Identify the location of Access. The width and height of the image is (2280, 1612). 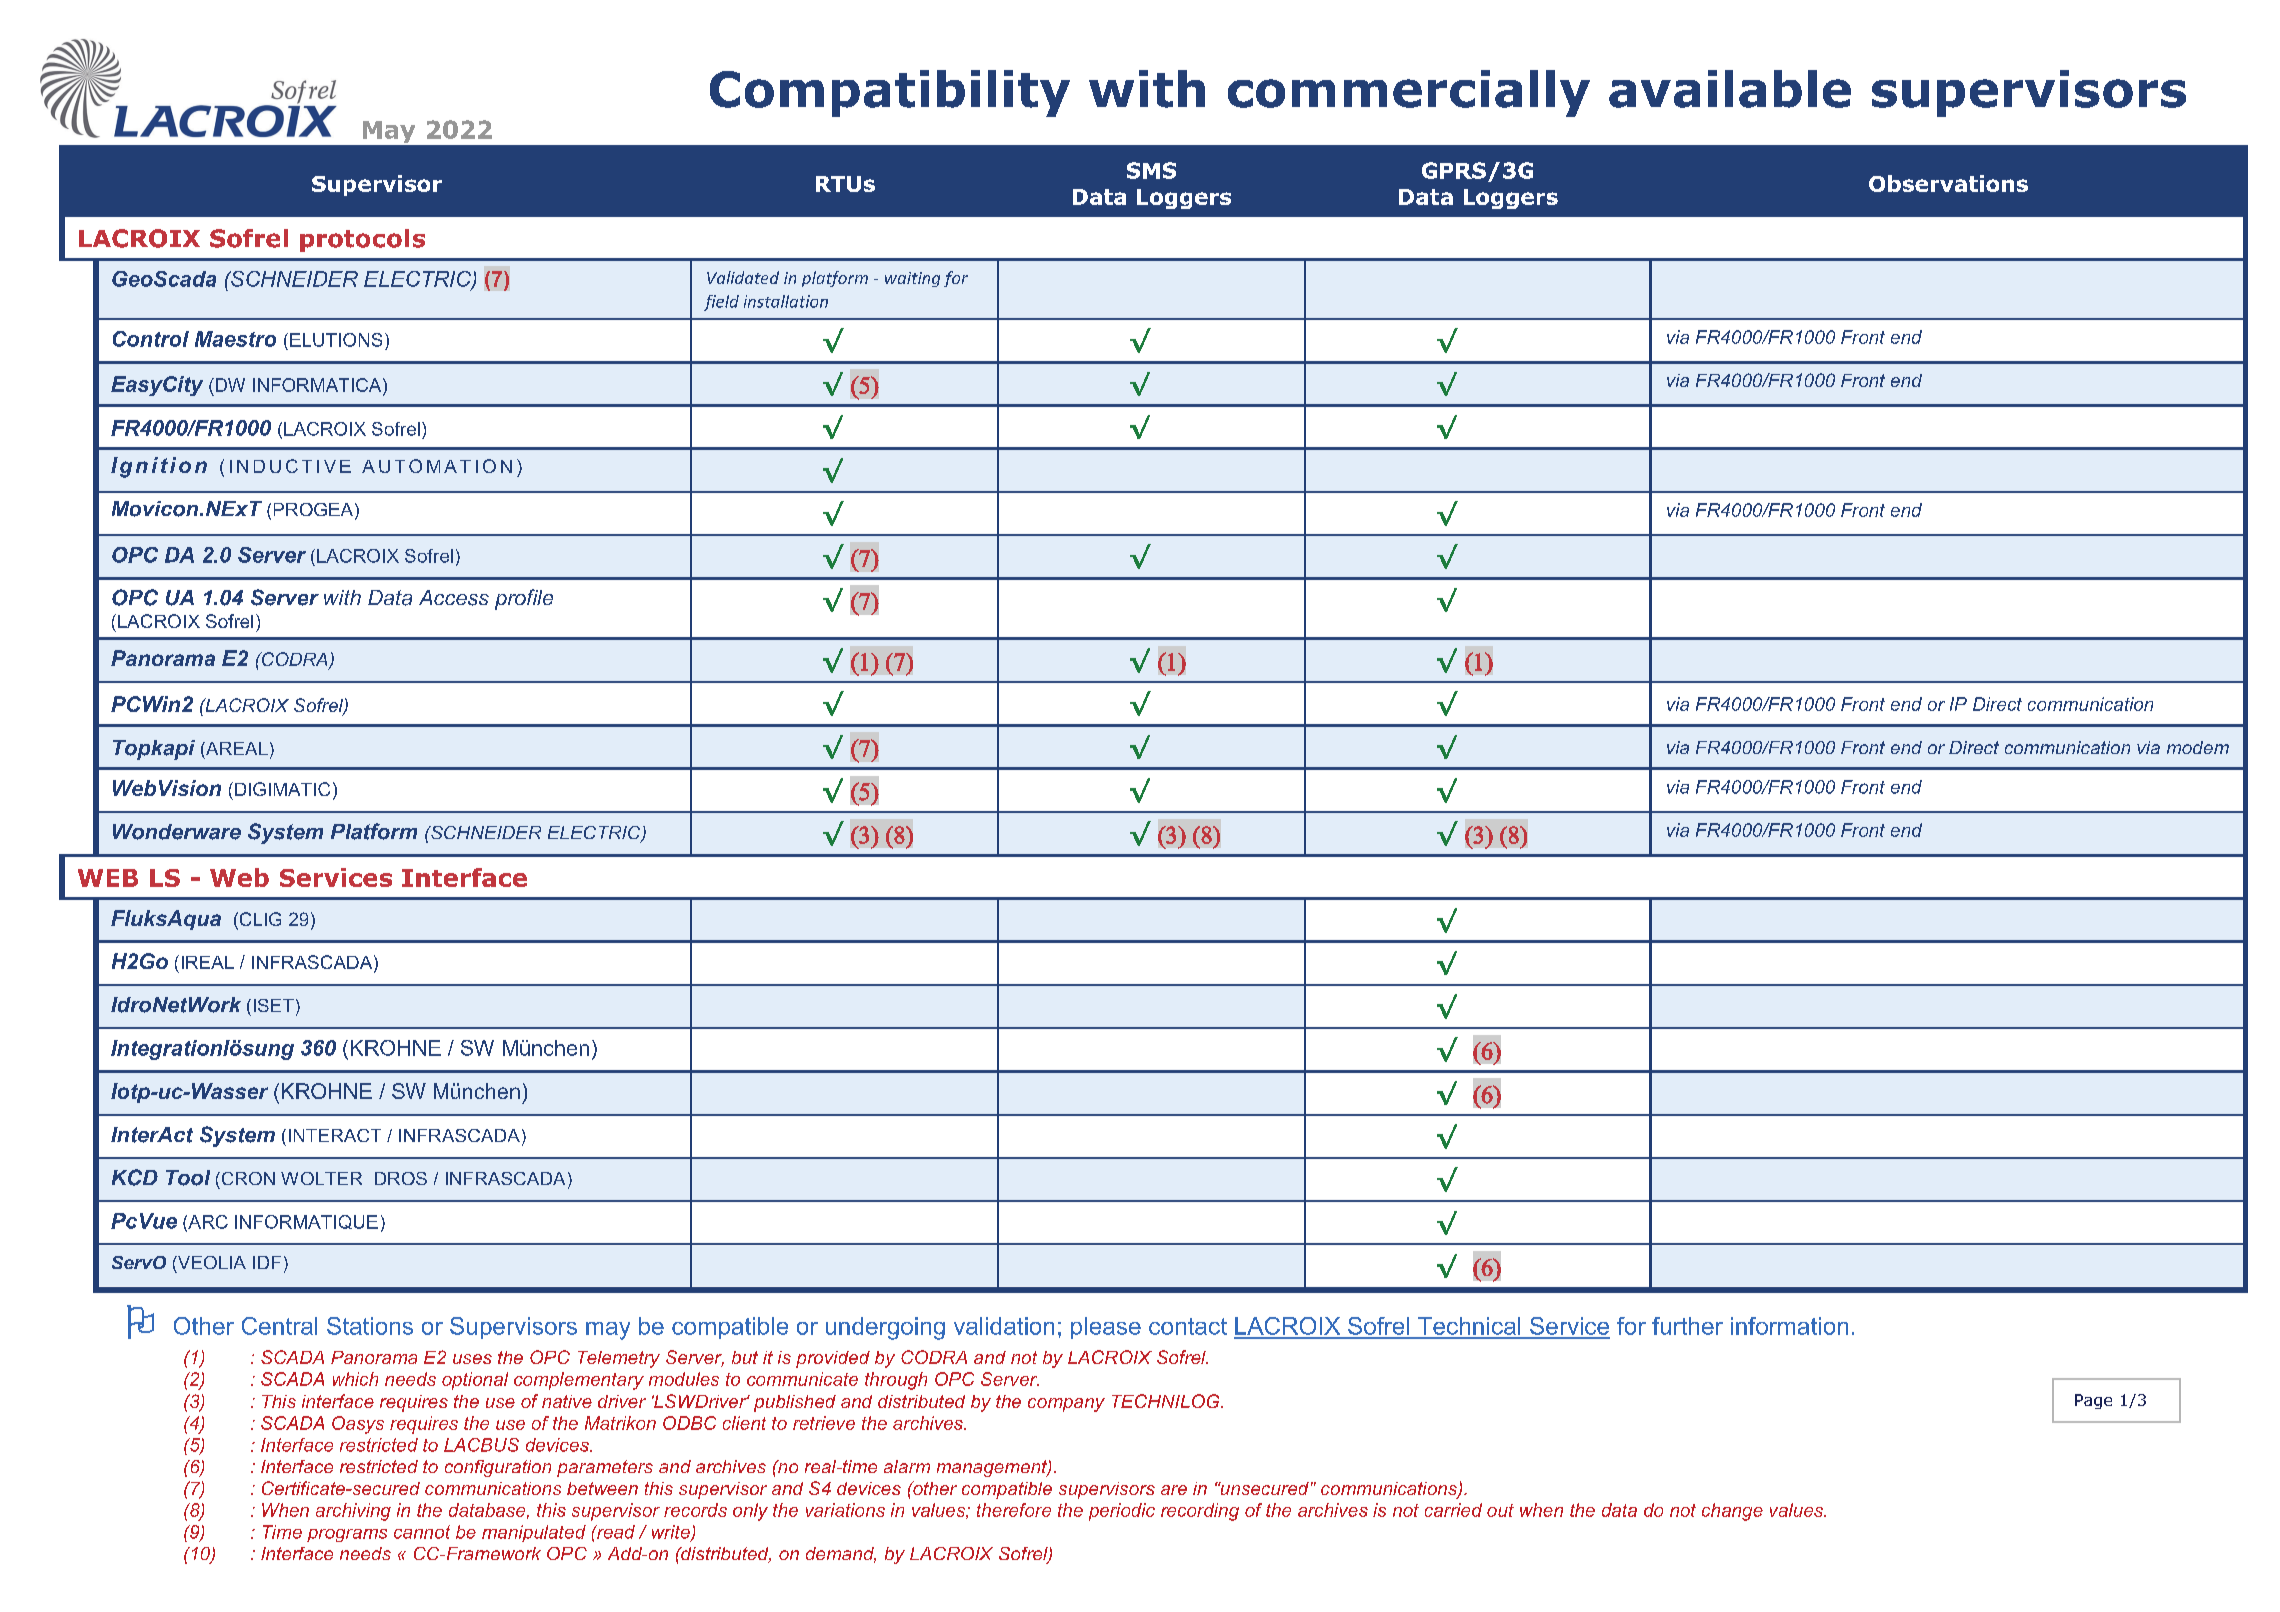
(454, 598).
